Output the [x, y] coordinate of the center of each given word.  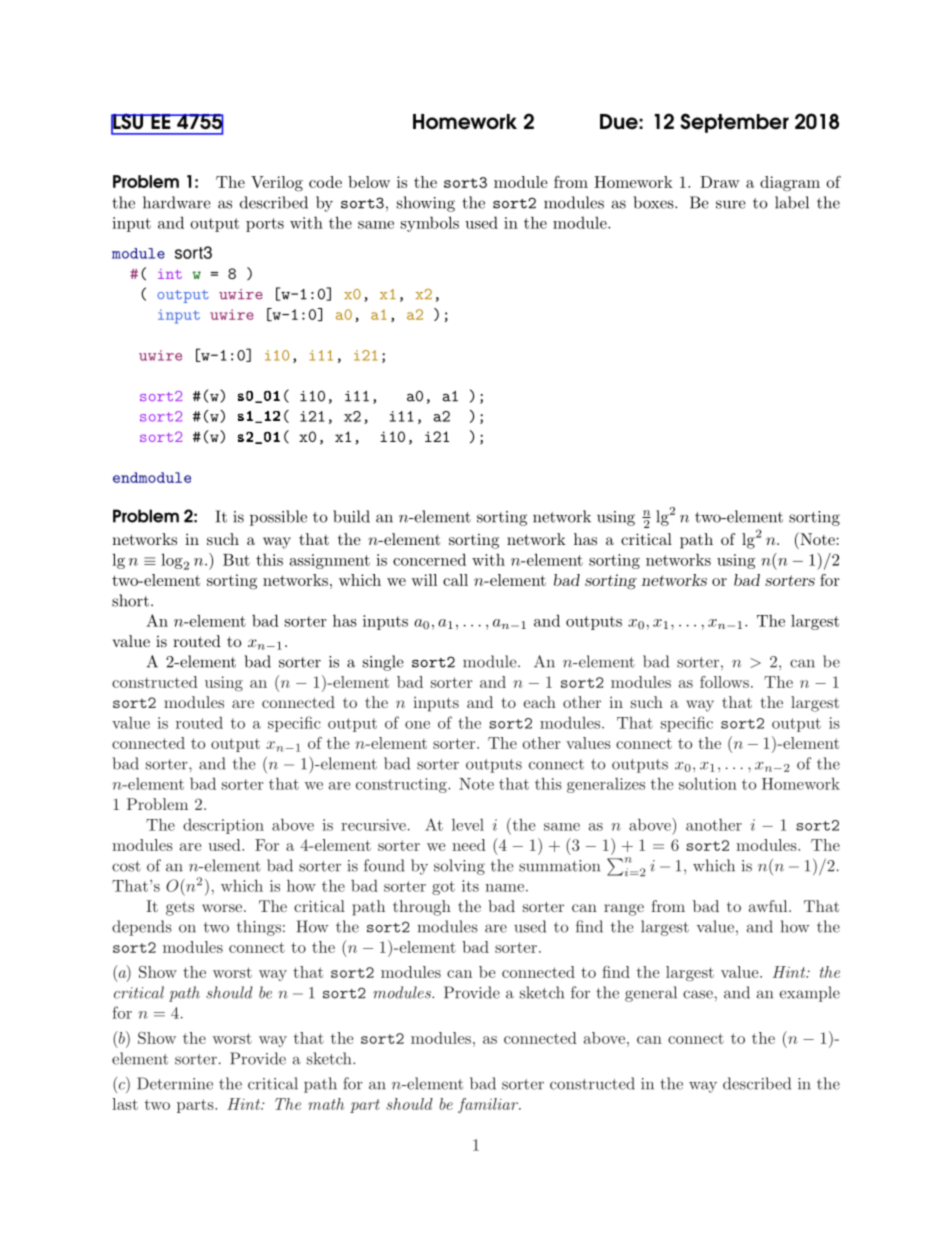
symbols [430, 224]
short [130, 600]
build [351, 516]
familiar [489, 1105]
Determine [175, 1083]
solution [708, 784]
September [734, 123]
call [455, 580]
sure [731, 204]
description [223, 826]
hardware [177, 202]
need [469, 845]
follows [724, 682]
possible [278, 518]
